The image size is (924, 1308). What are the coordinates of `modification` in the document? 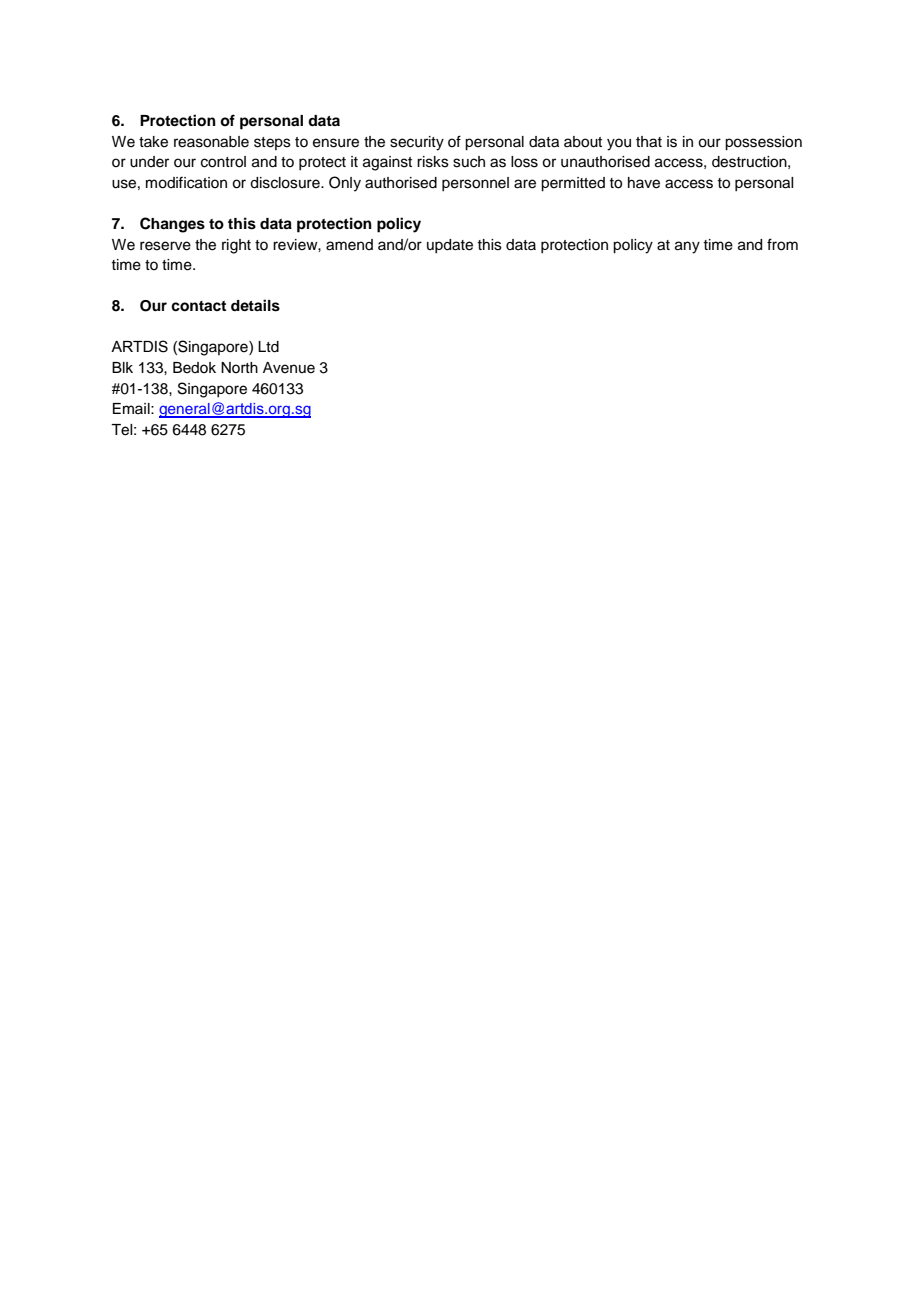 It's located at (186, 182).
